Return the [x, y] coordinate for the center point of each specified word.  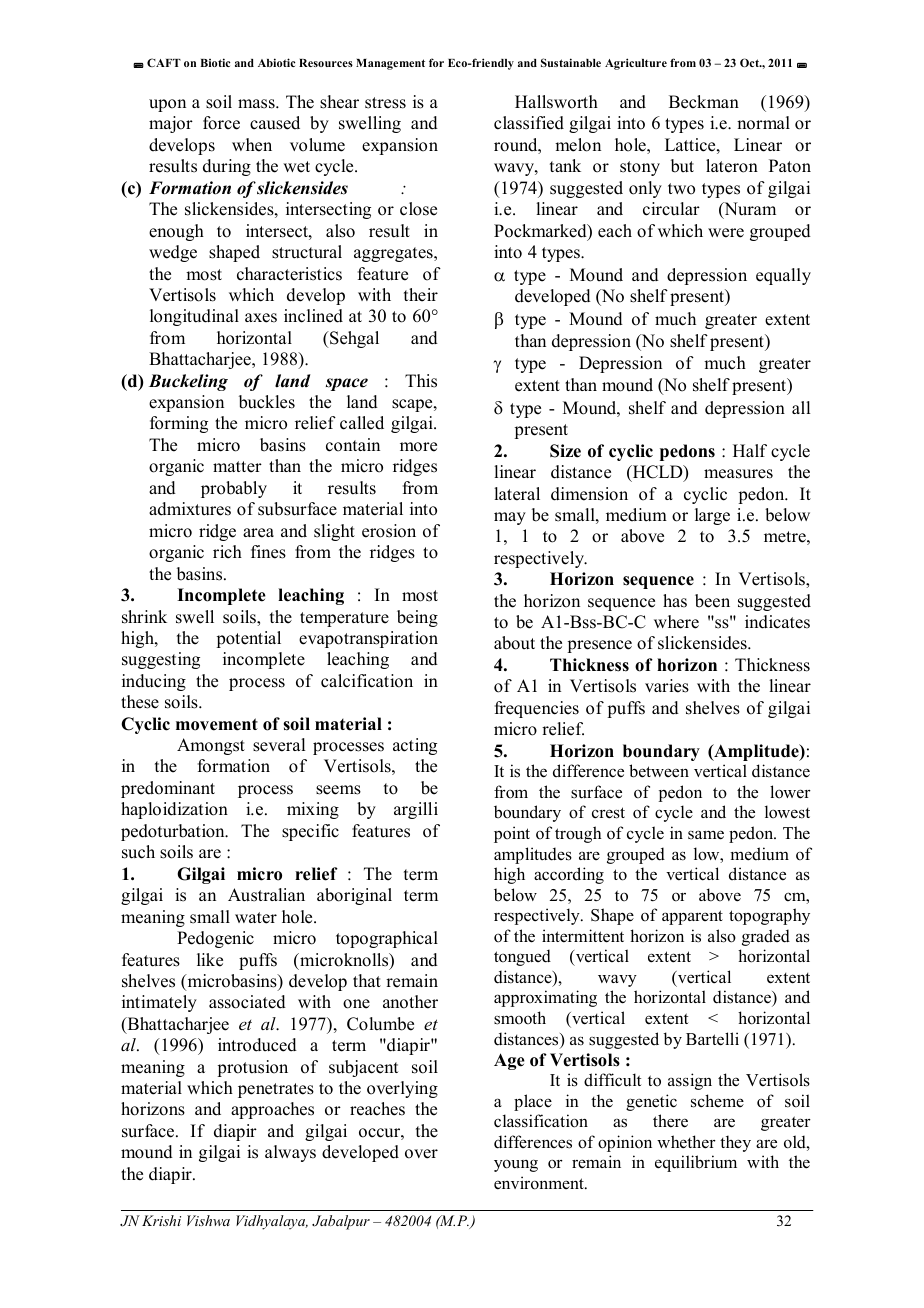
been [712, 601]
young [516, 1165]
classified [529, 123]
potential [248, 639]
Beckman [704, 102]
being [417, 618]
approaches [272, 1110]
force [221, 123]
